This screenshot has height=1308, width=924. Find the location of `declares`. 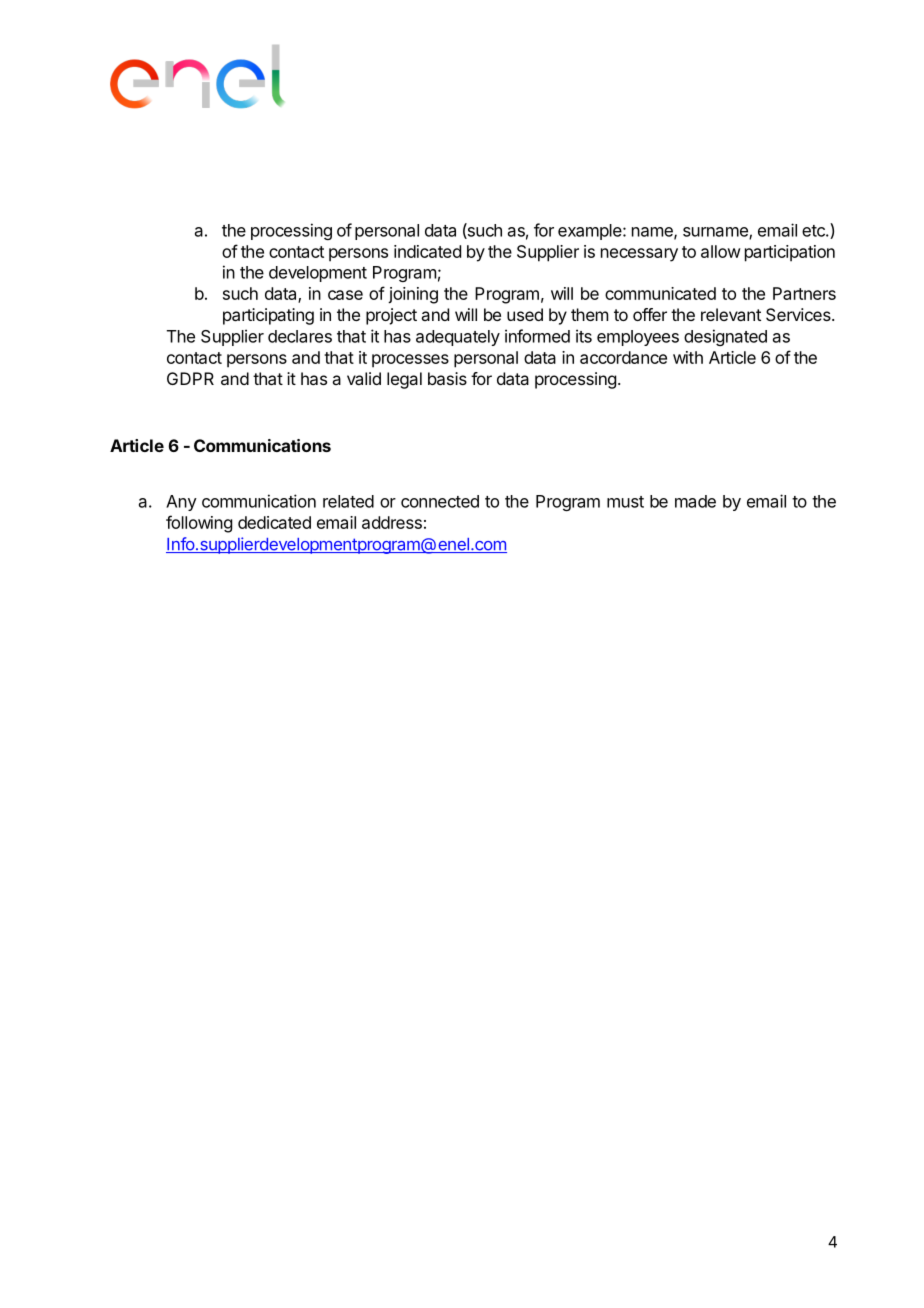

declares is located at coordinates (300, 336).
